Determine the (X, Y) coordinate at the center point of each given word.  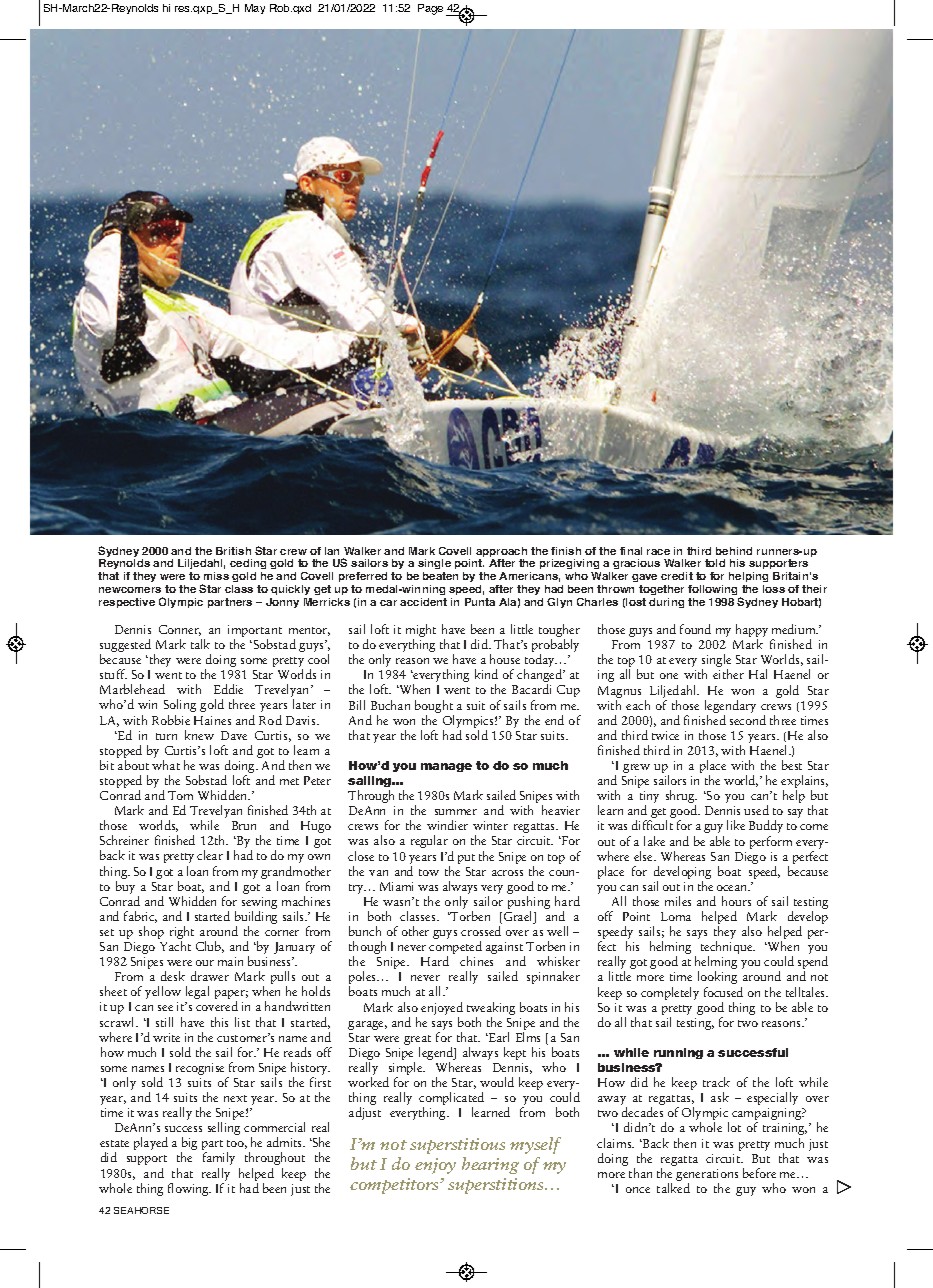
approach (501, 553)
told (715, 563)
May (255, 9)
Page (430, 9)
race (658, 552)
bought (434, 706)
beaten (440, 576)
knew (199, 735)
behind (734, 551)
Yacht (175, 946)
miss (216, 576)
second (748, 720)
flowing (189, 1189)
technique (728, 949)
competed (455, 949)
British (233, 551)
